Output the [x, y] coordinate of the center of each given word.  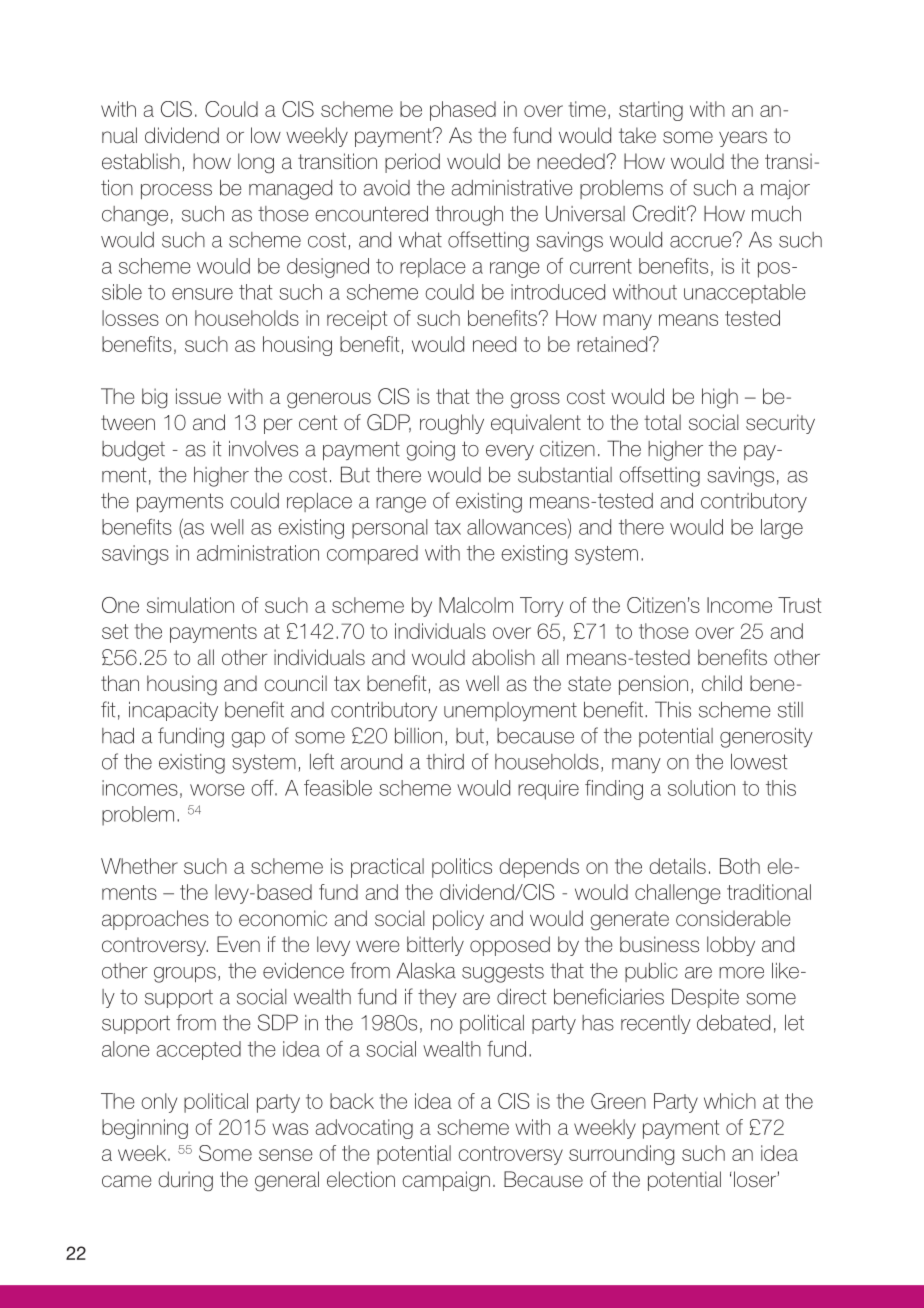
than [120, 683]
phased [463, 111]
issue [198, 396]
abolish [503, 657]
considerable [733, 918]
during [185, 1181]
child [722, 683]
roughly [452, 424]
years [743, 139]
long [256, 163]
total [662, 422]
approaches [155, 920]
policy [458, 920]
